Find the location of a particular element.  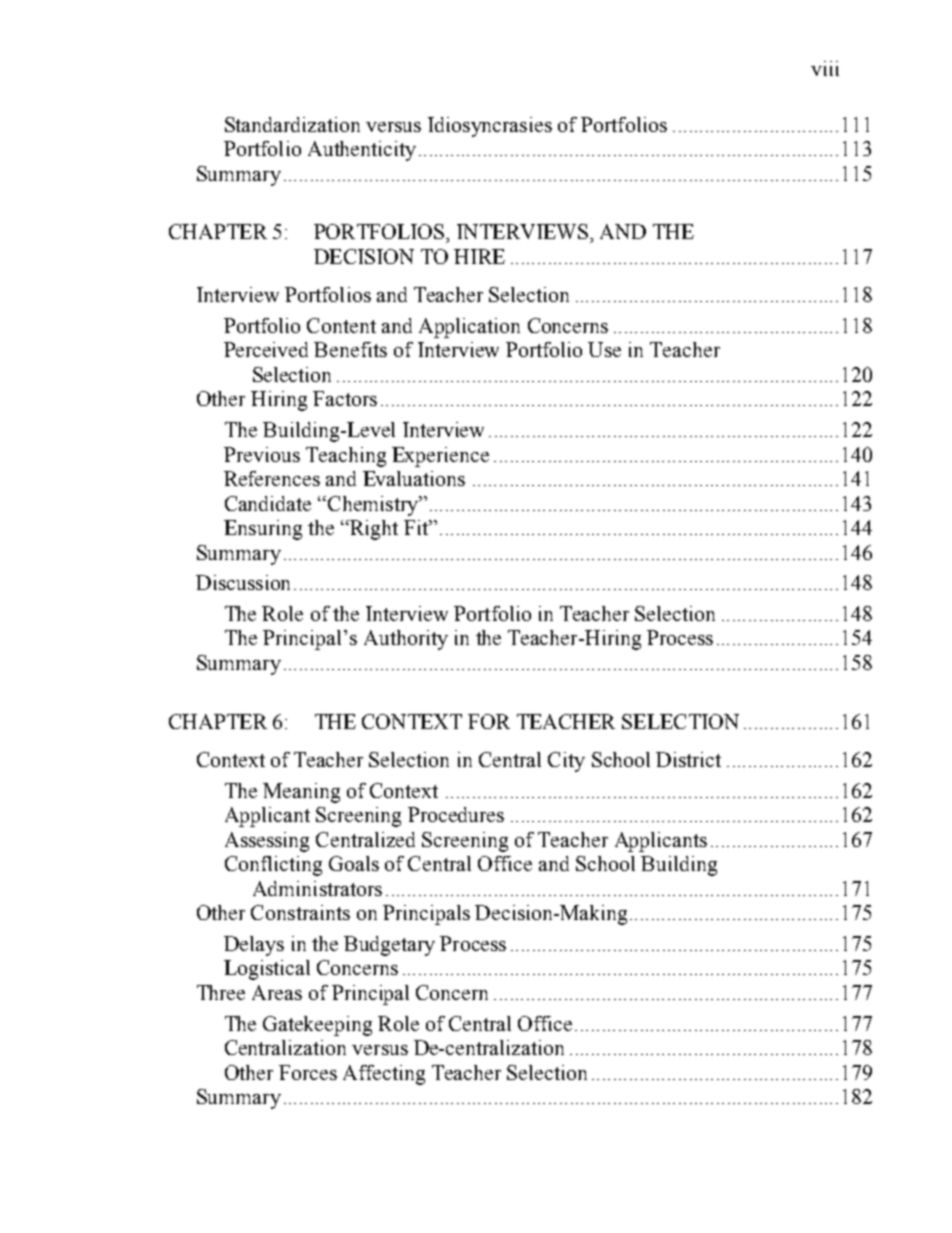

Authority is located at coordinates (406, 640).
